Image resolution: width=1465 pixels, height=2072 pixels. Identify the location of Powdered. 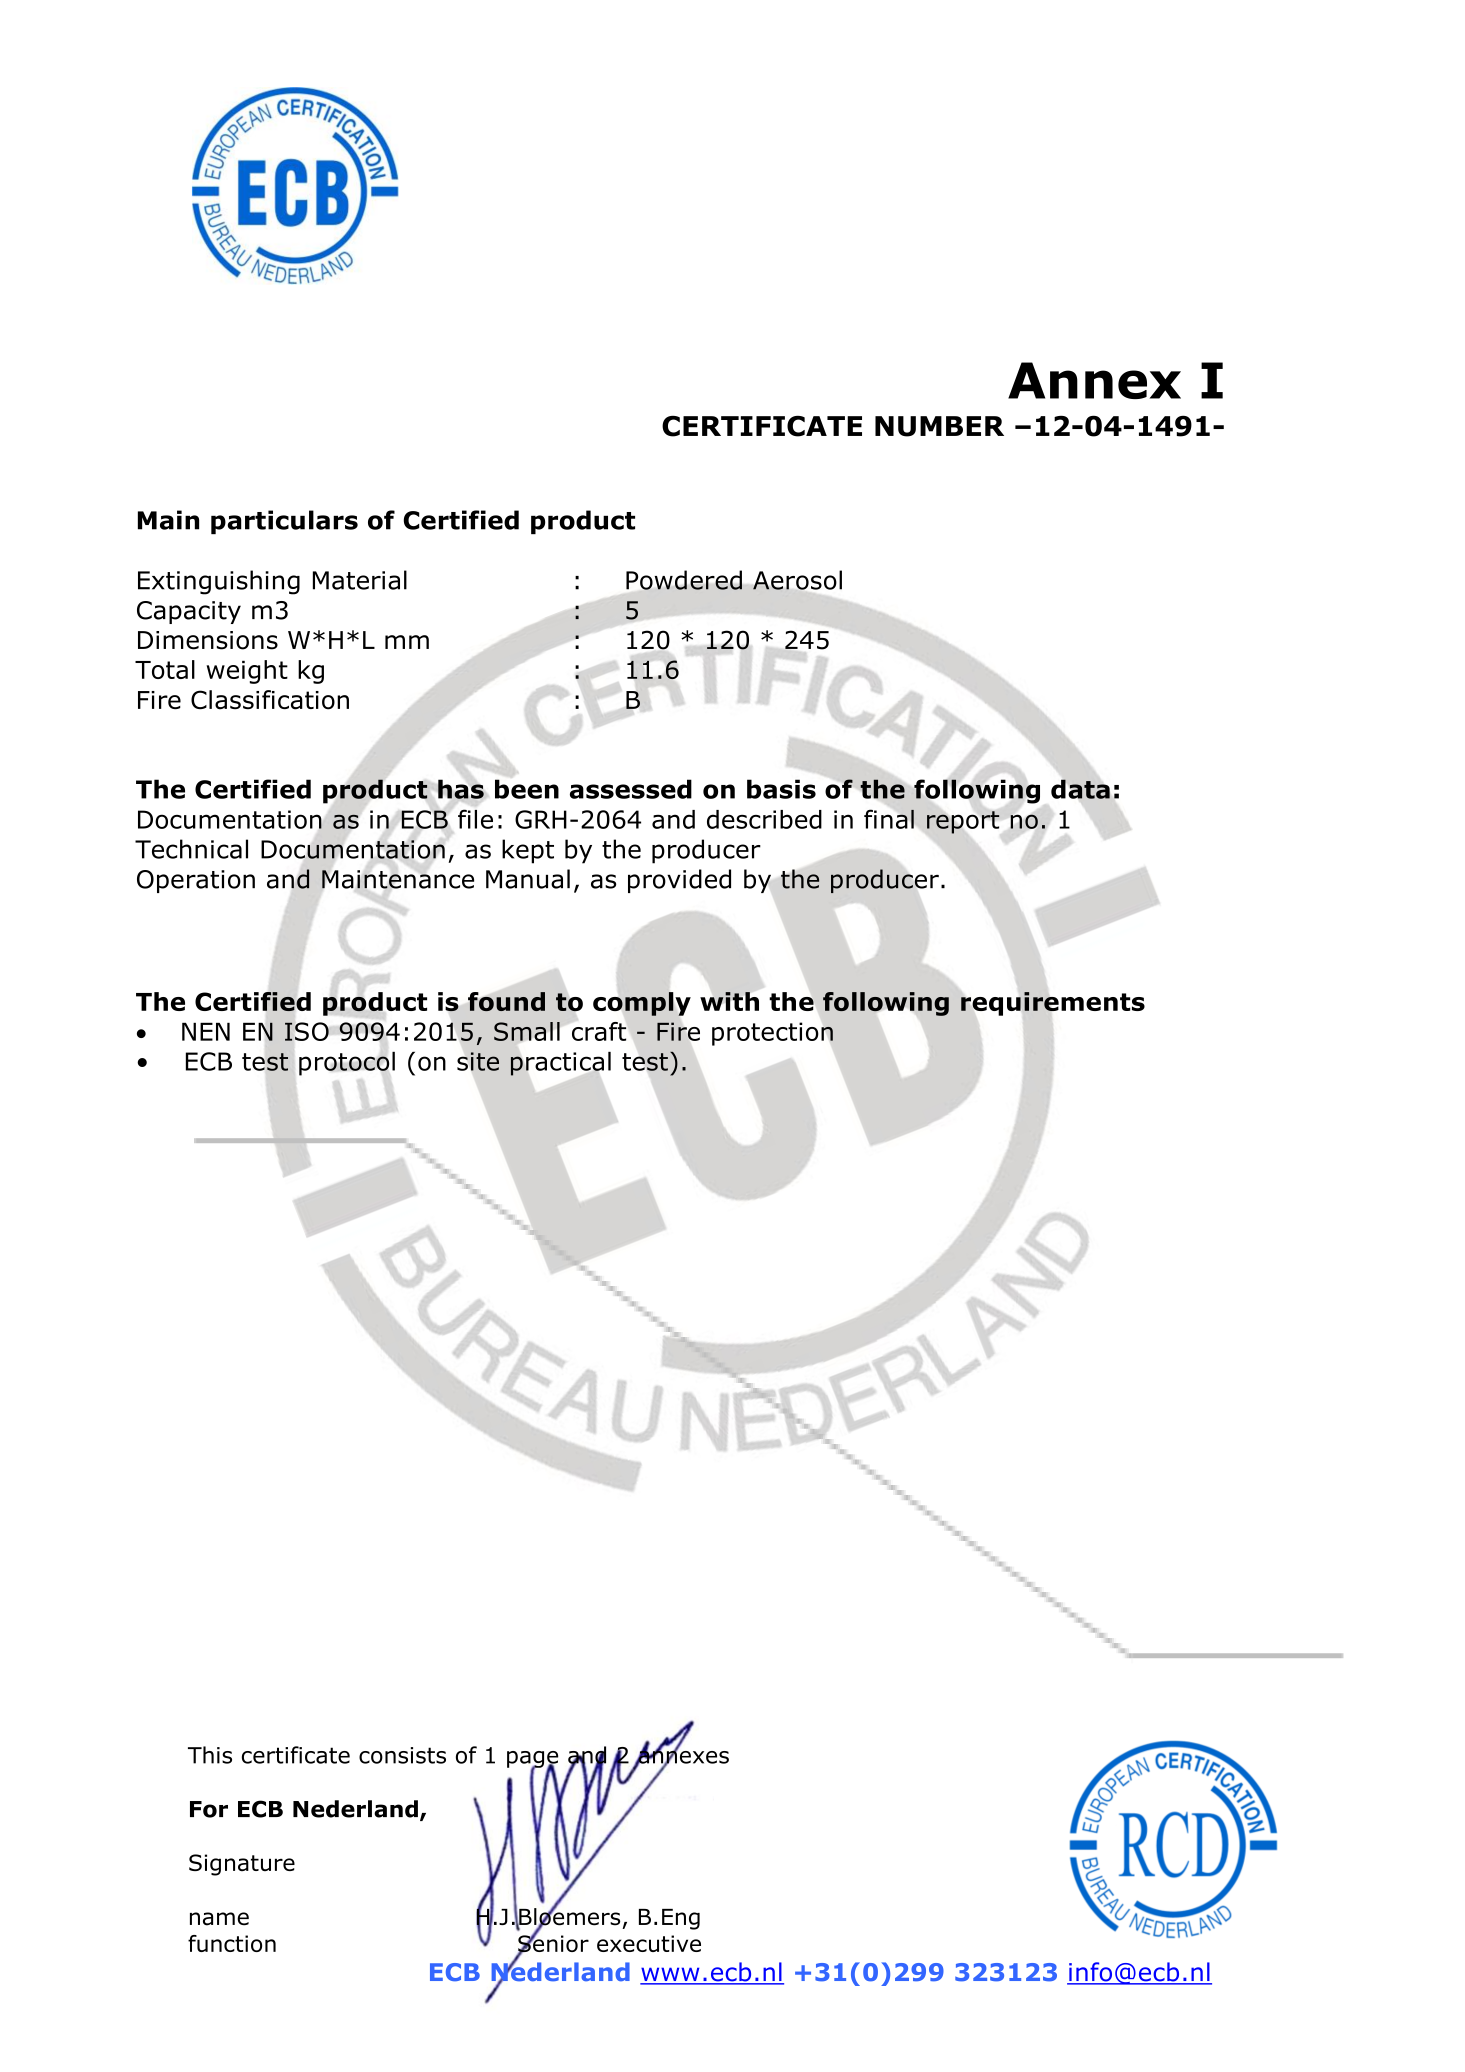
(684, 580).
